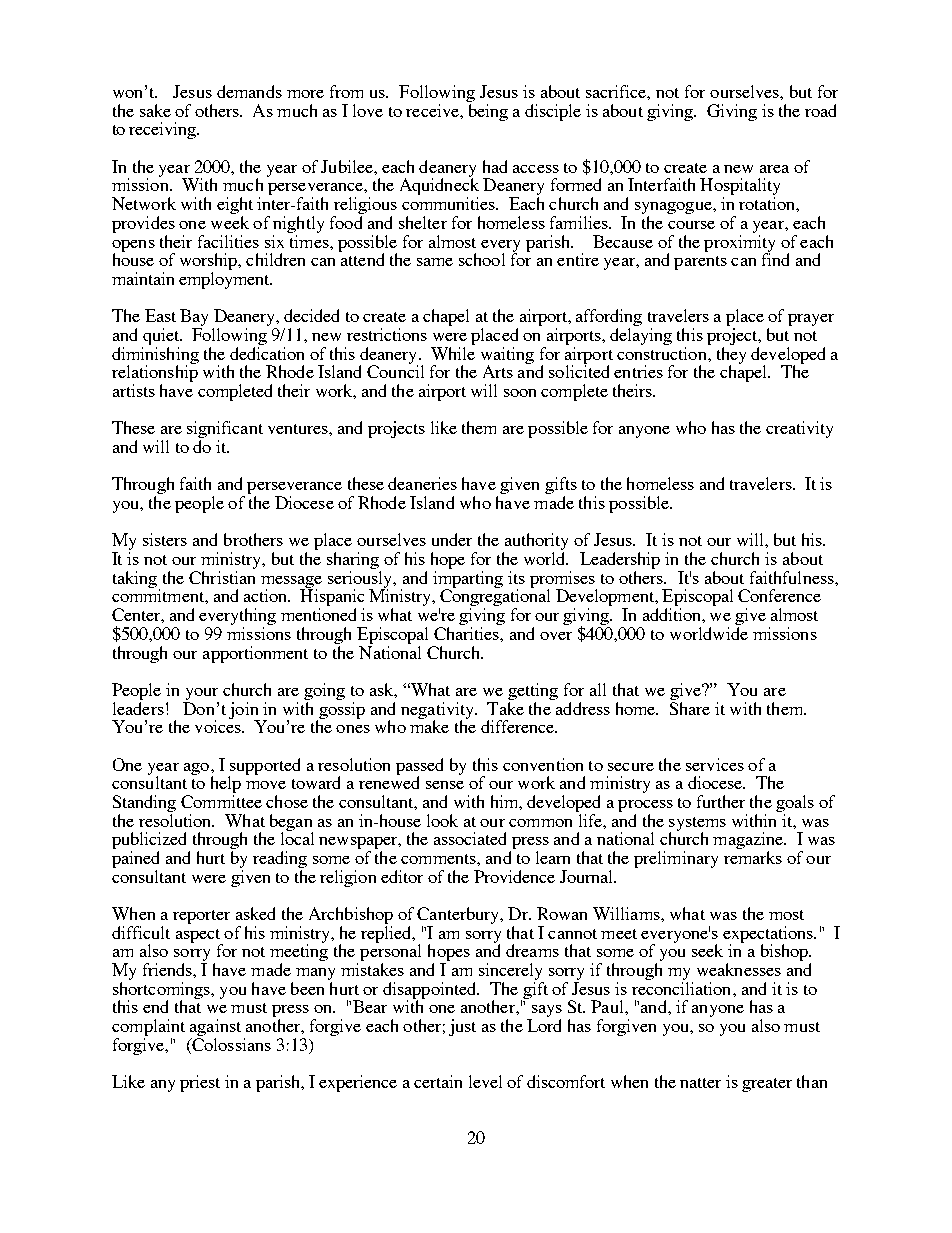  I want to click on being, so click(488, 112).
